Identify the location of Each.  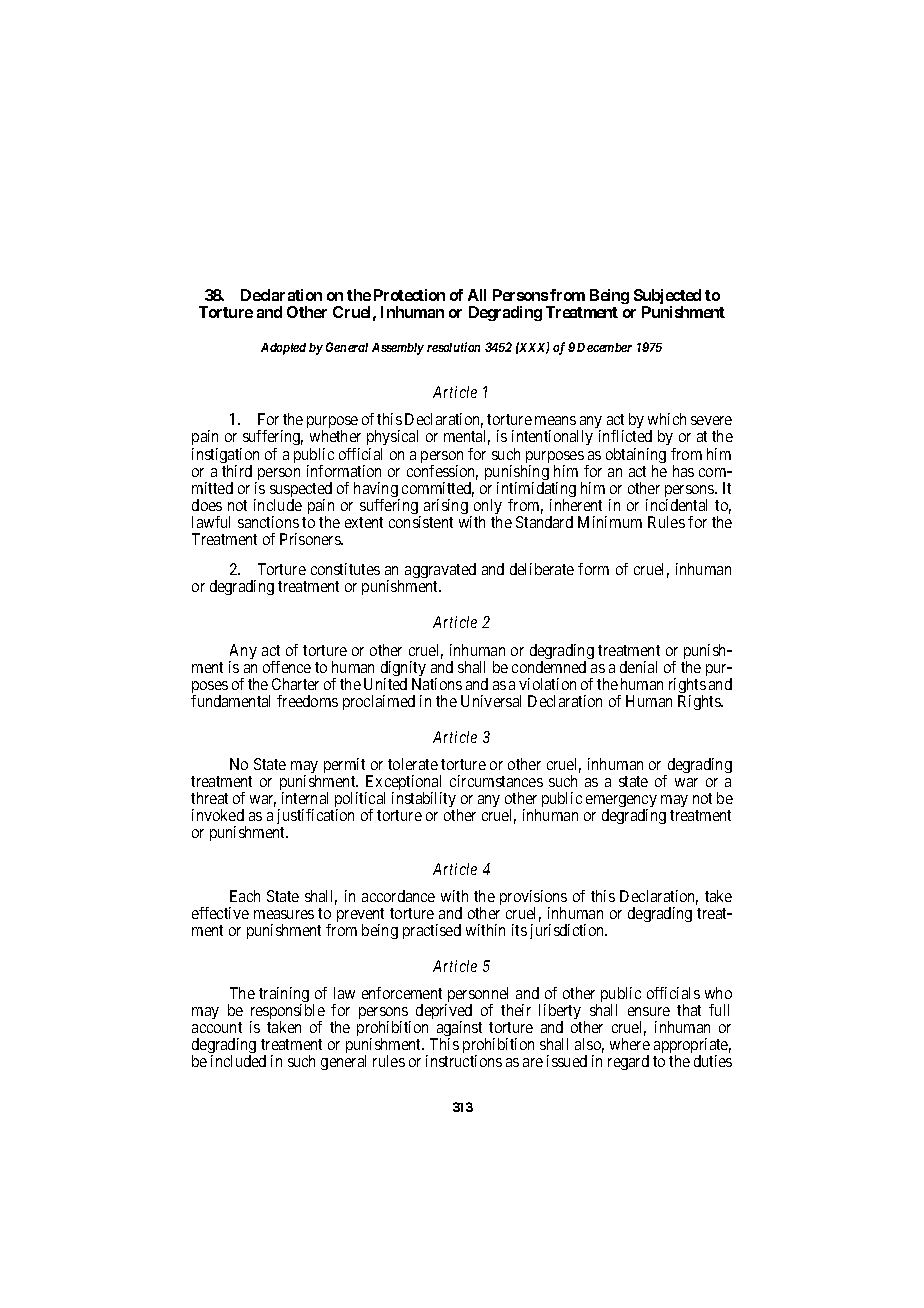
(245, 896).
